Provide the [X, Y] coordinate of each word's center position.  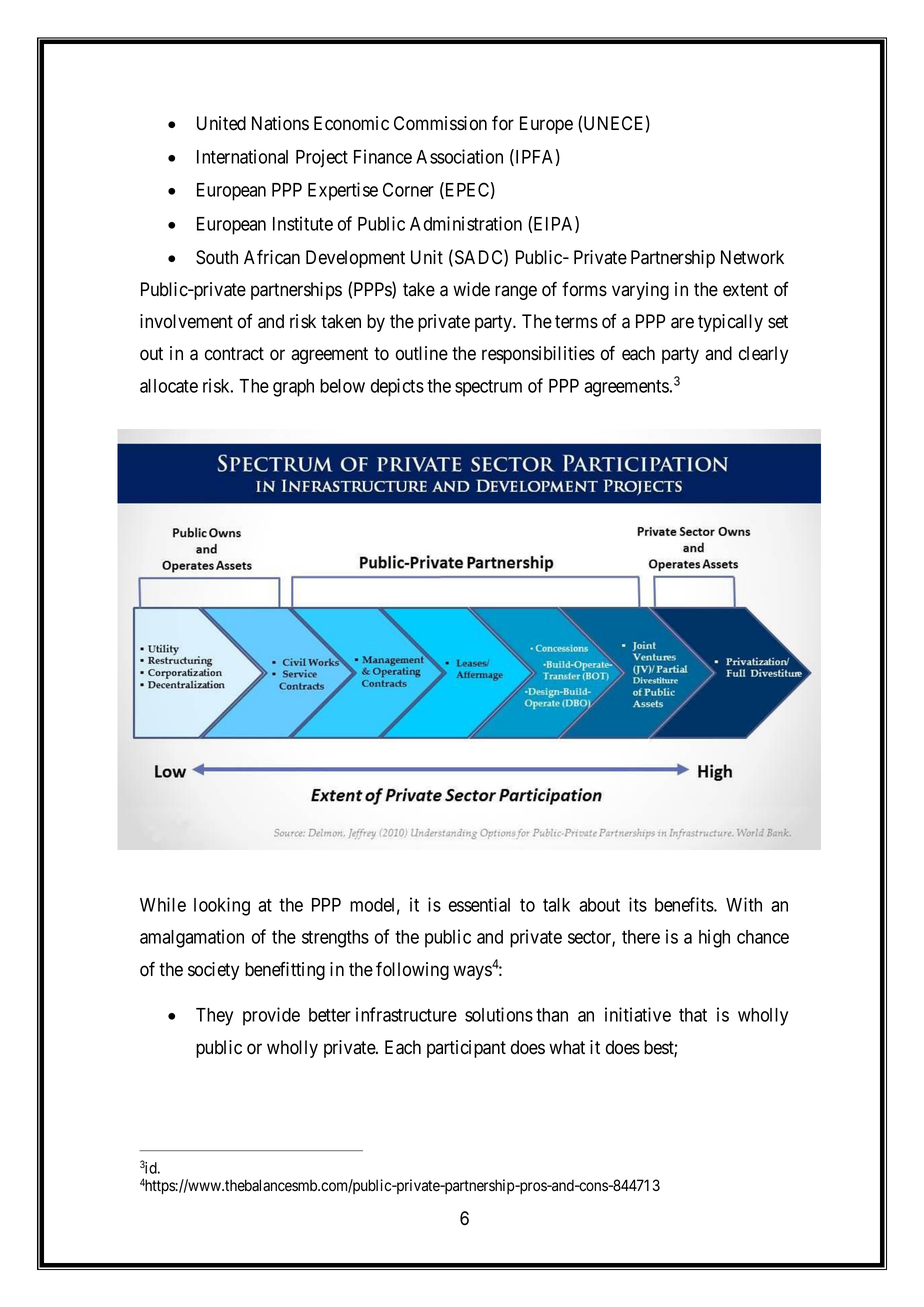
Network [752, 257]
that [693, 1015]
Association [459, 156]
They [214, 1017]
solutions [499, 1014]
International [242, 156]
